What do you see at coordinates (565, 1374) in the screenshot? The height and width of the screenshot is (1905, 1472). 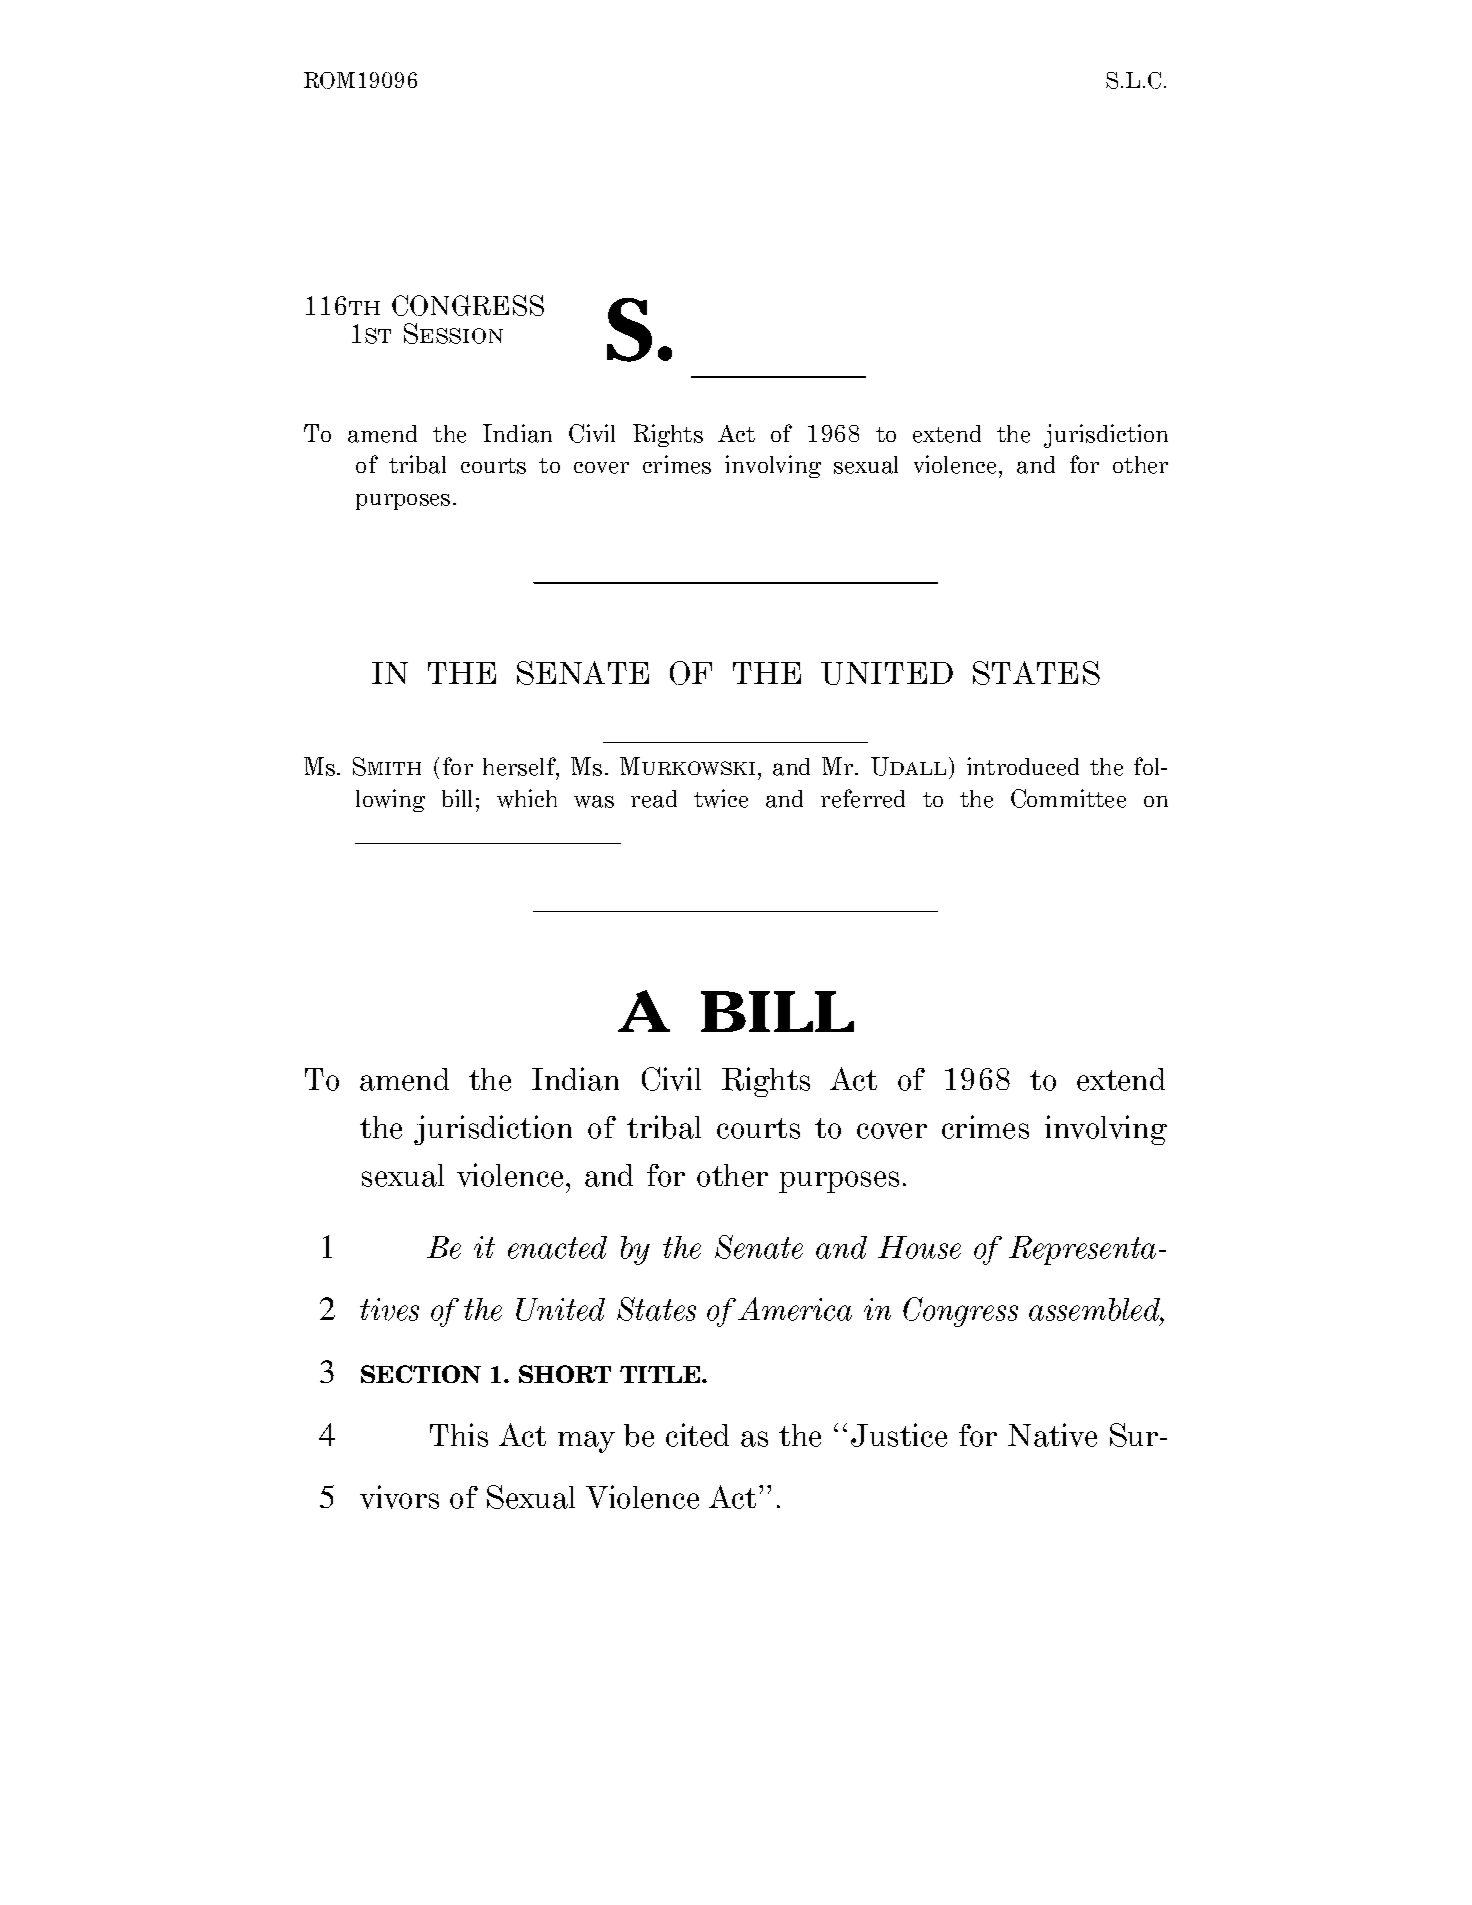 I see `SHORT` at bounding box center [565, 1374].
